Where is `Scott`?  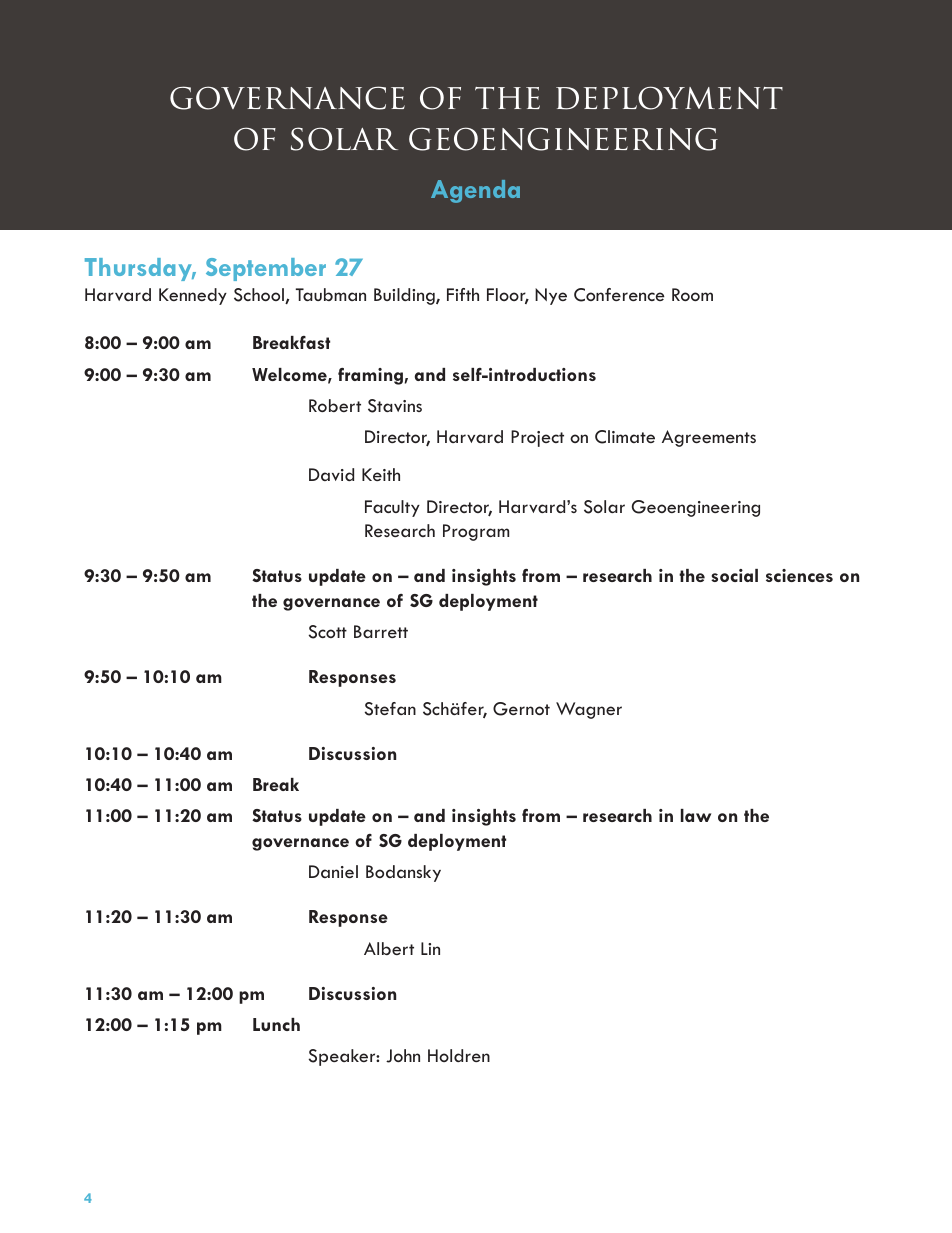
Scott is located at coordinates (328, 632).
